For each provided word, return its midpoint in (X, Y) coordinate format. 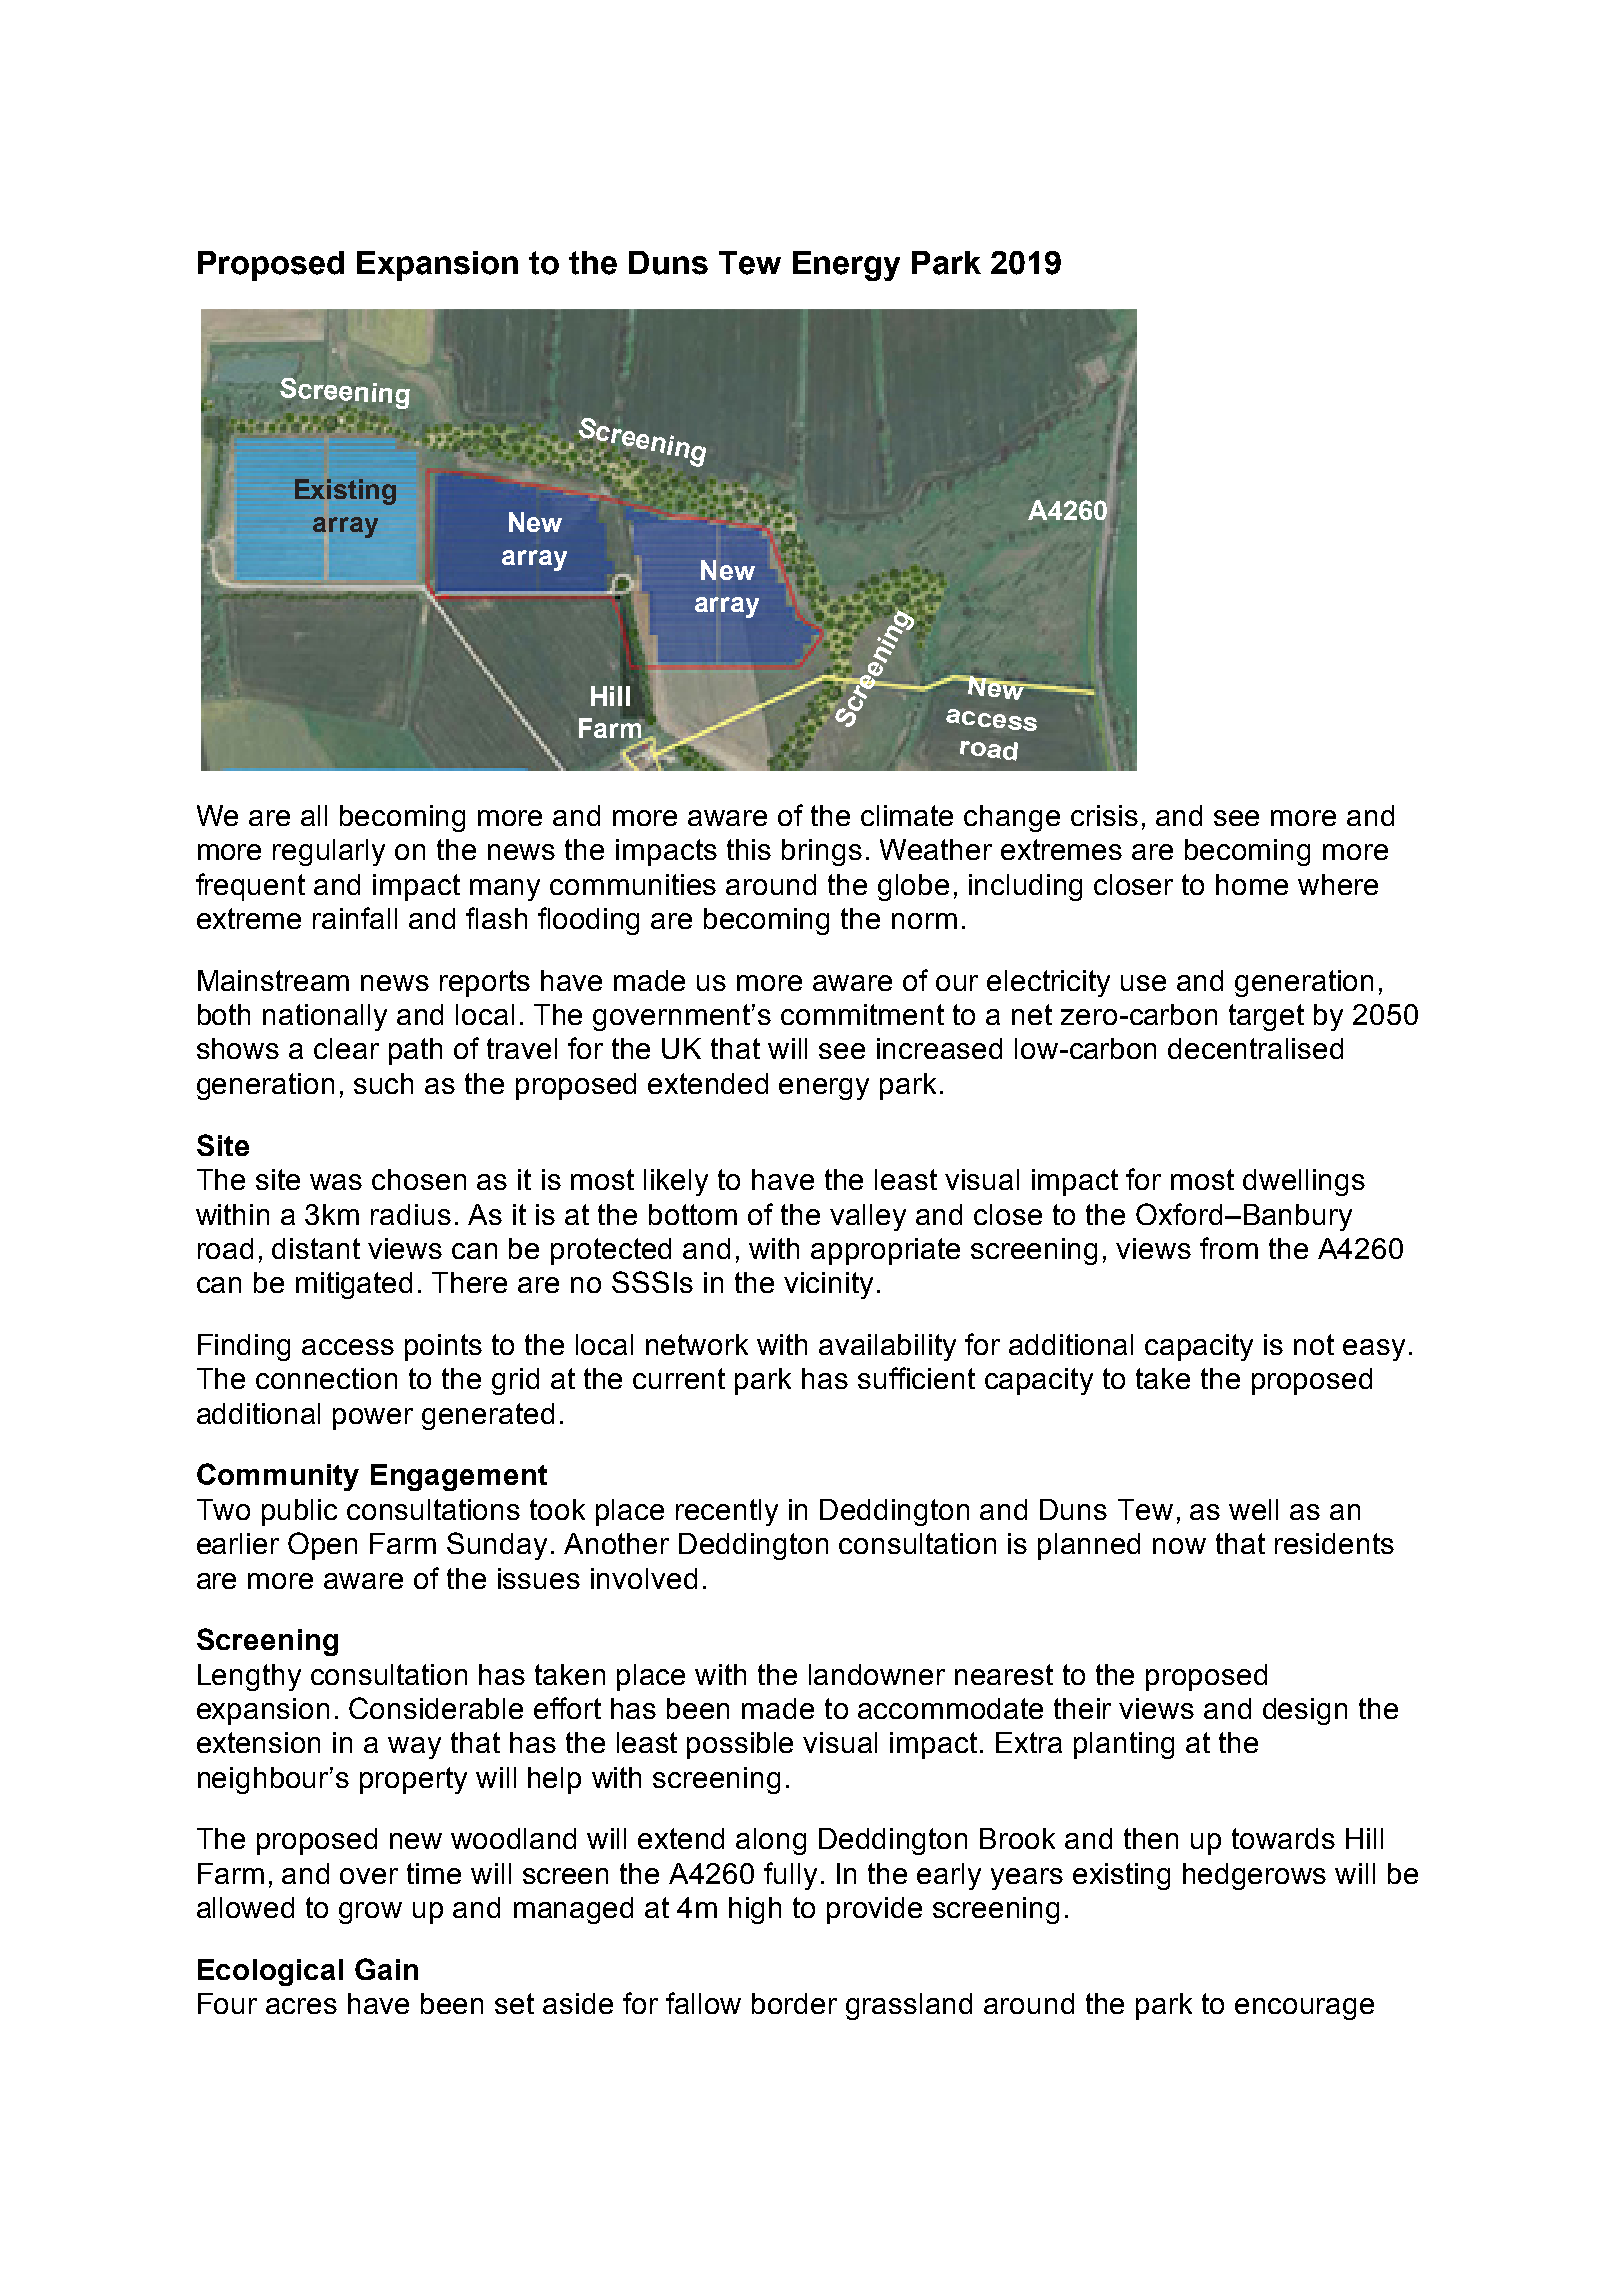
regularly (329, 852)
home (1252, 884)
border (794, 2003)
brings (822, 852)
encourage (1304, 2009)
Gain (386, 1969)
